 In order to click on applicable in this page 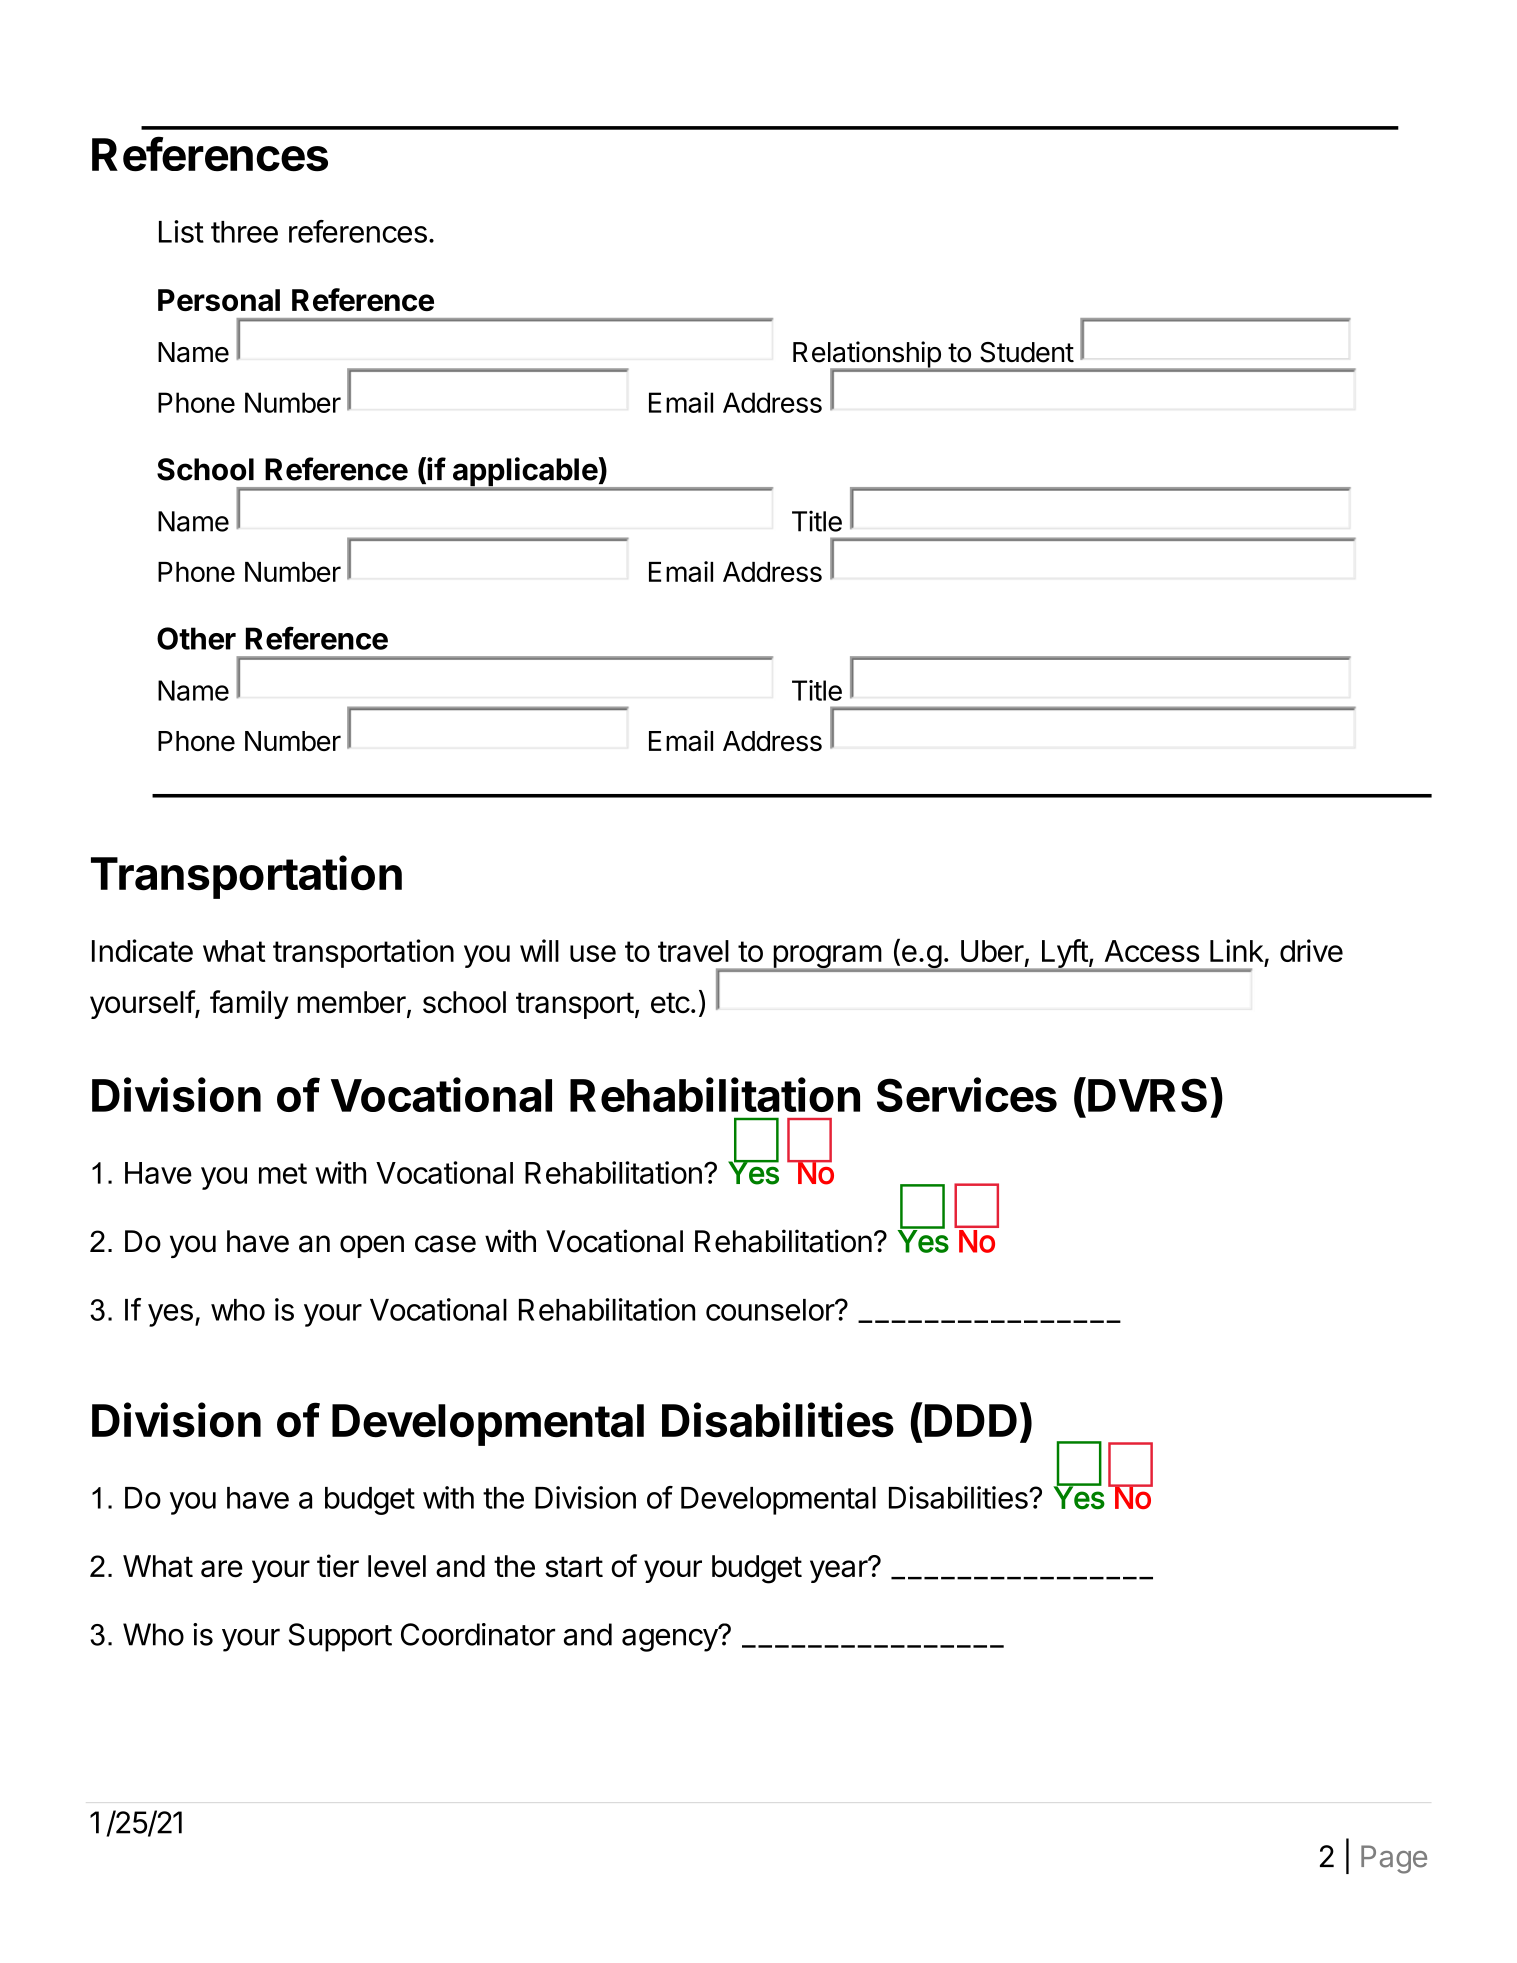, I will do `click(524, 473)`.
